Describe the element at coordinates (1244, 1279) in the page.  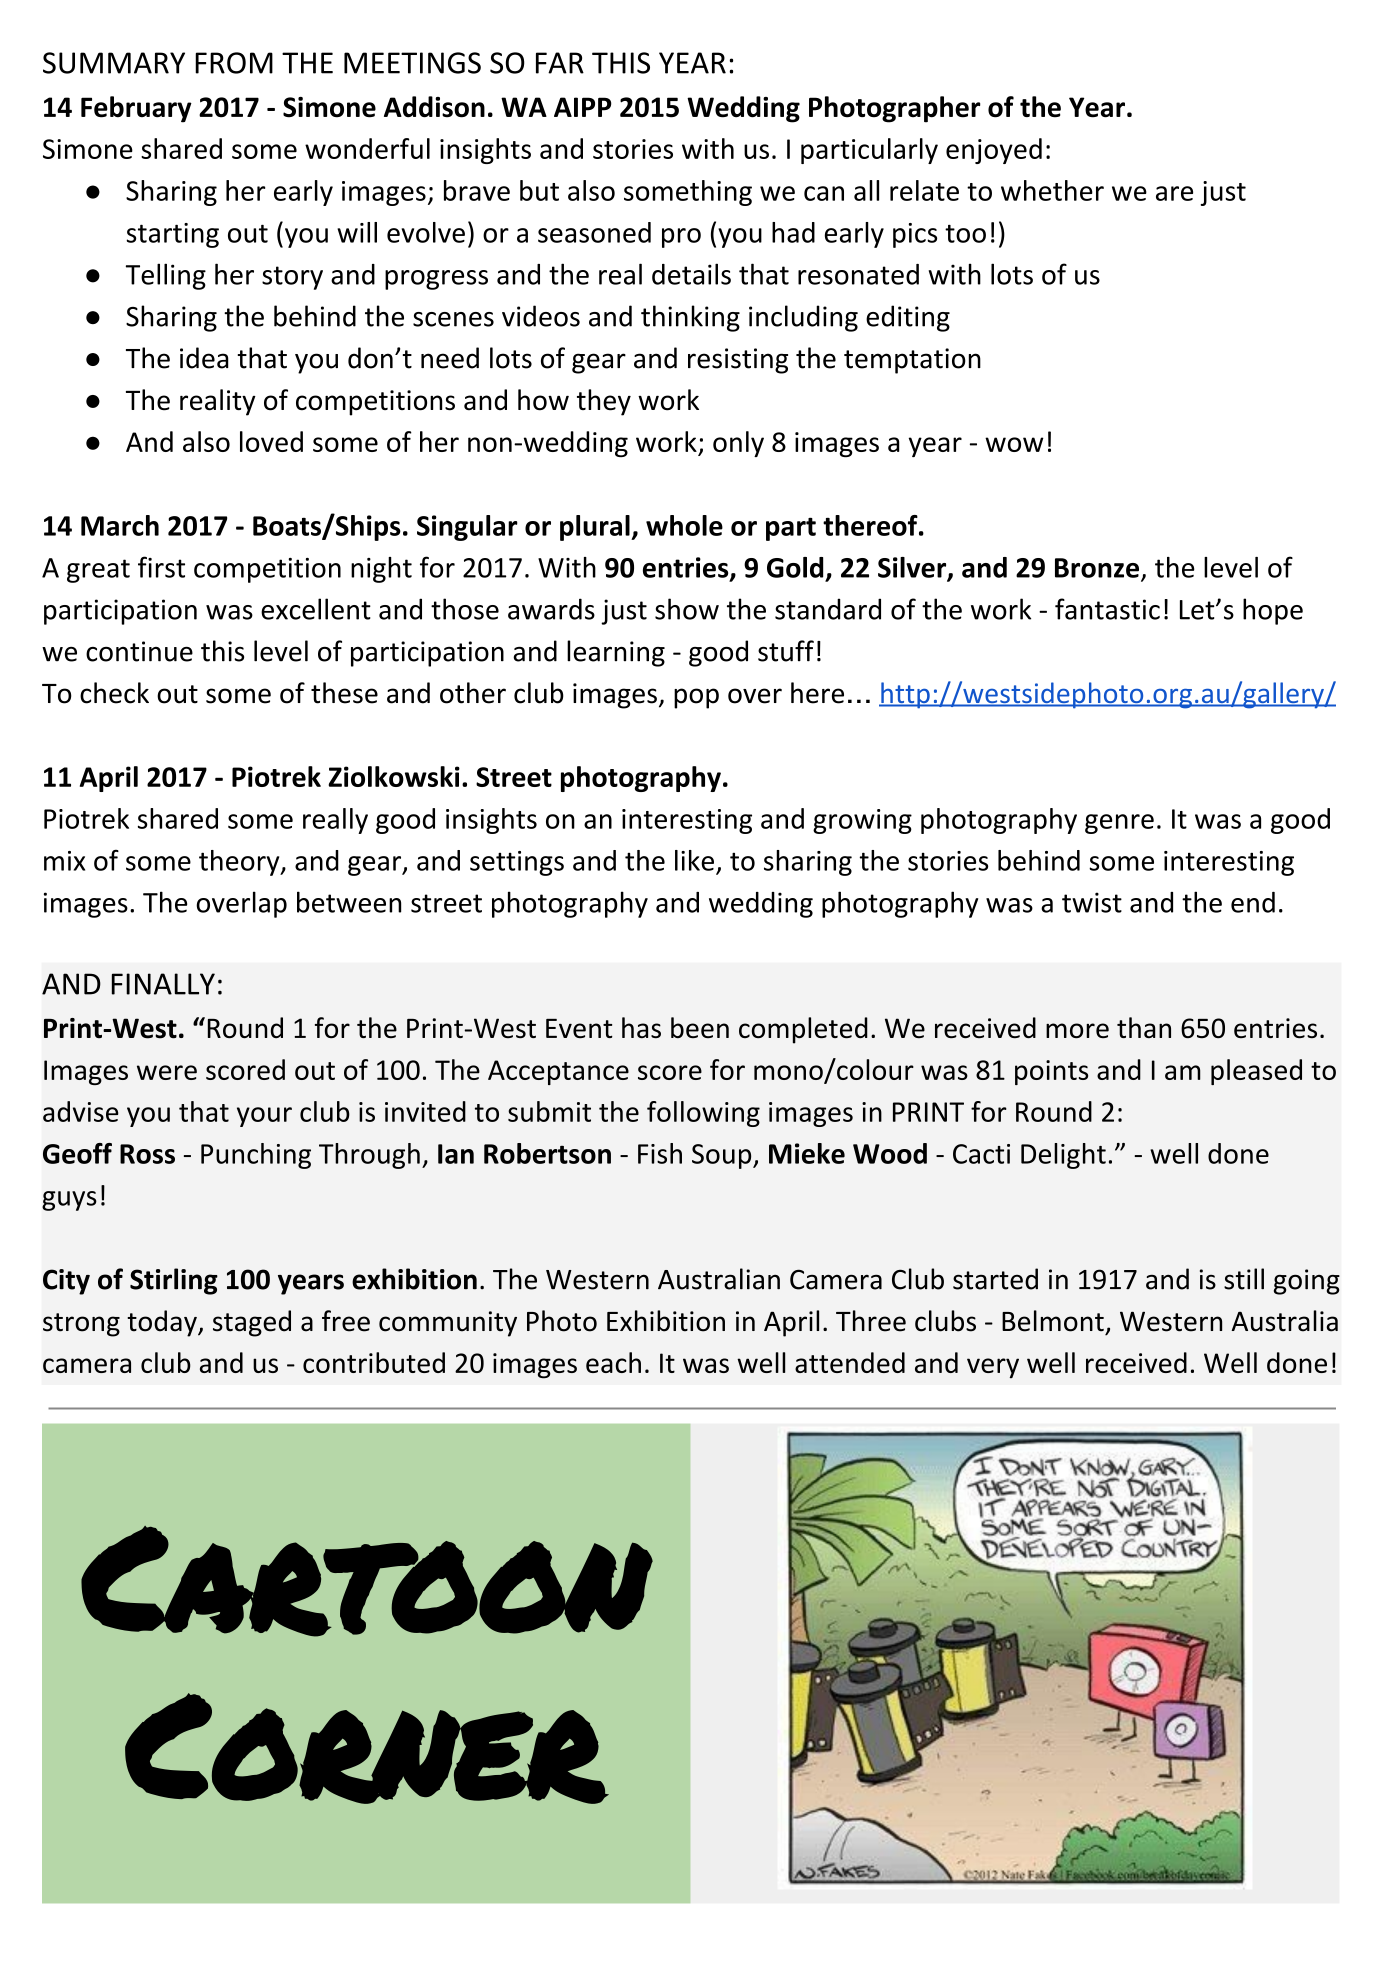
I see `still` at that location.
